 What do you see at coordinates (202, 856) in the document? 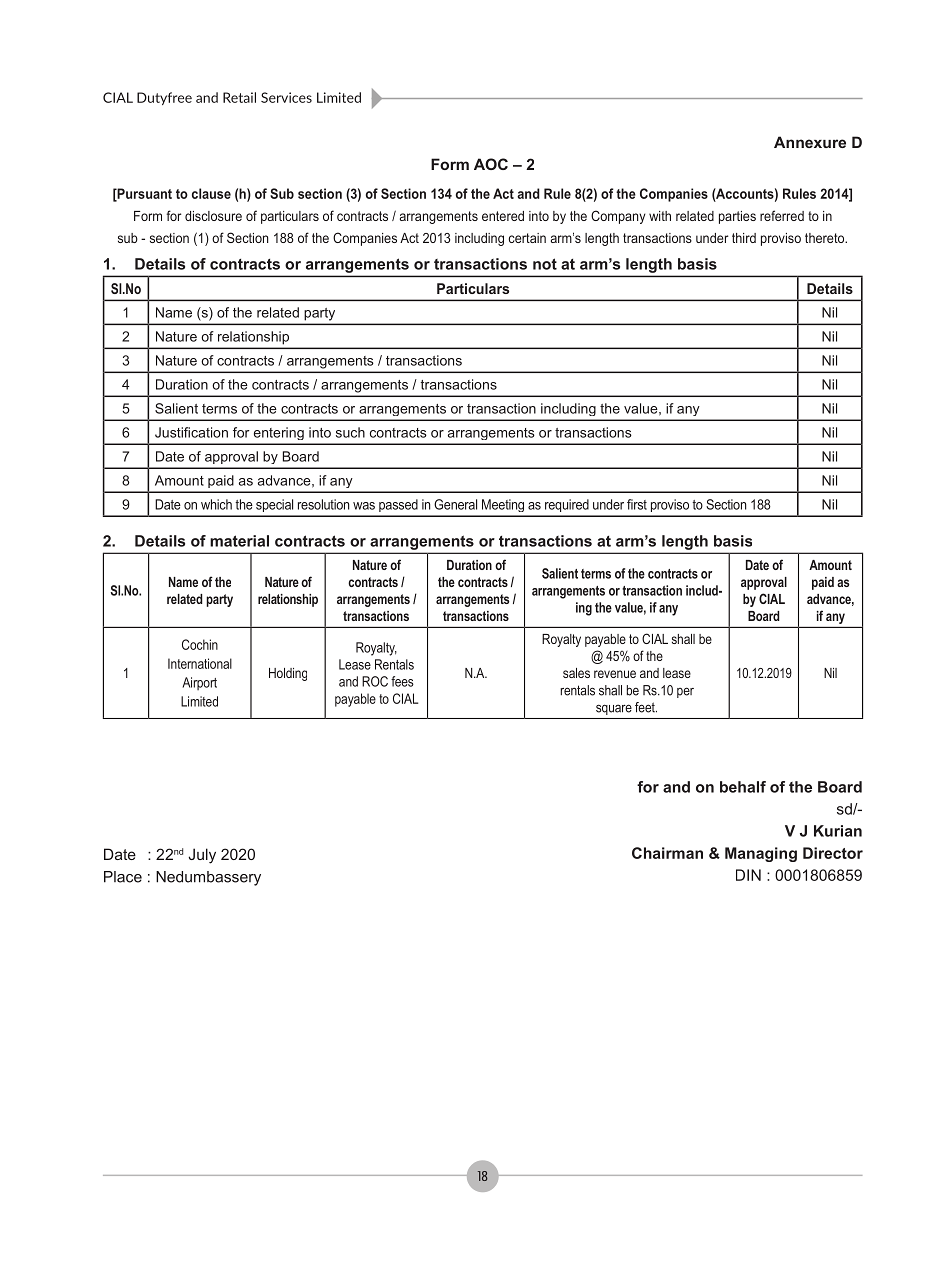
I see `July` at bounding box center [202, 856].
